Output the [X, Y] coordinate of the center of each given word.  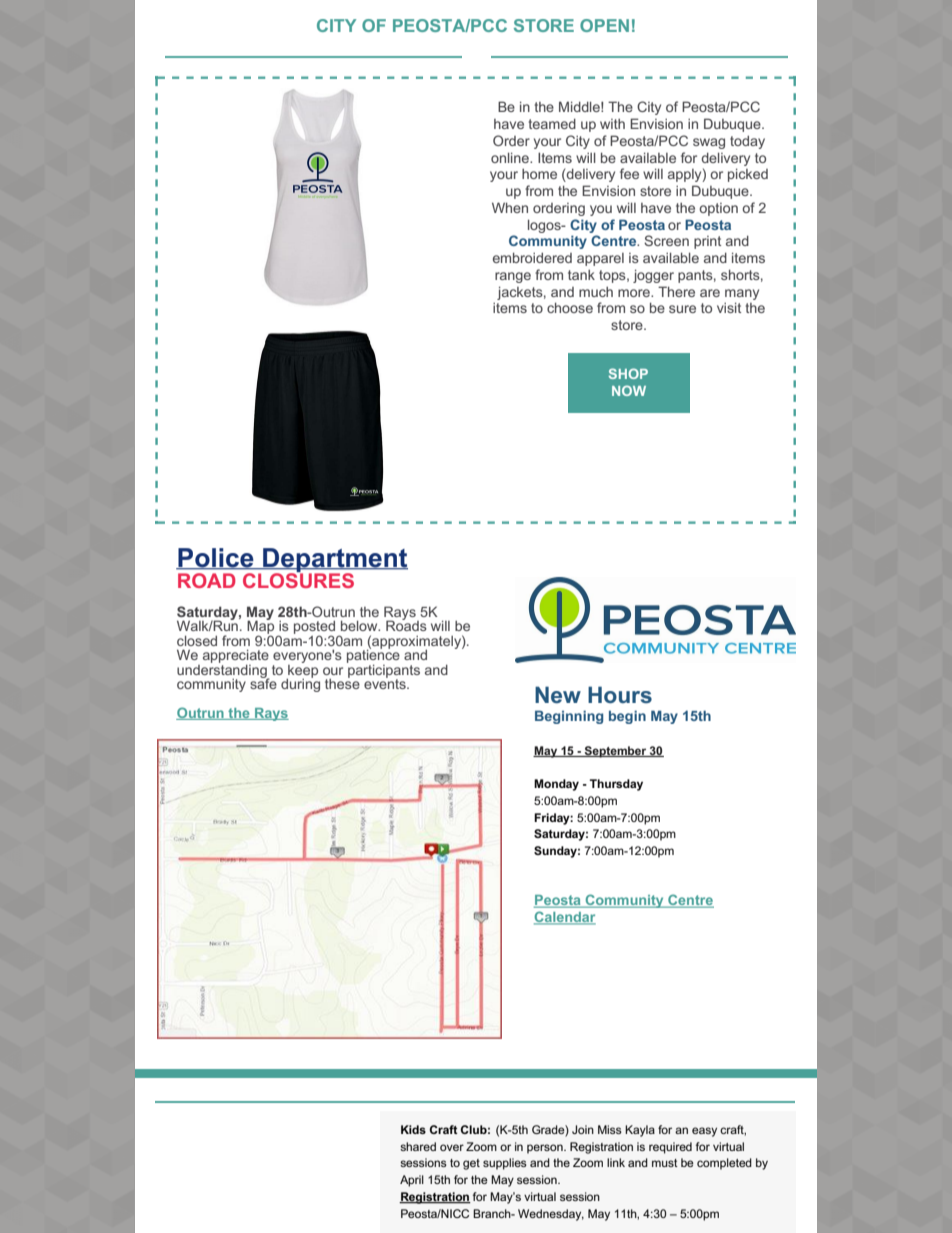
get [471, 1164]
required [670, 1148]
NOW [629, 390]
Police [216, 559]
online [511, 157]
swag [709, 143]
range [513, 277]
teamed [552, 124]
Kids [413, 1129]
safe [263, 682]
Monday [556, 785]
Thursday [616, 785]
